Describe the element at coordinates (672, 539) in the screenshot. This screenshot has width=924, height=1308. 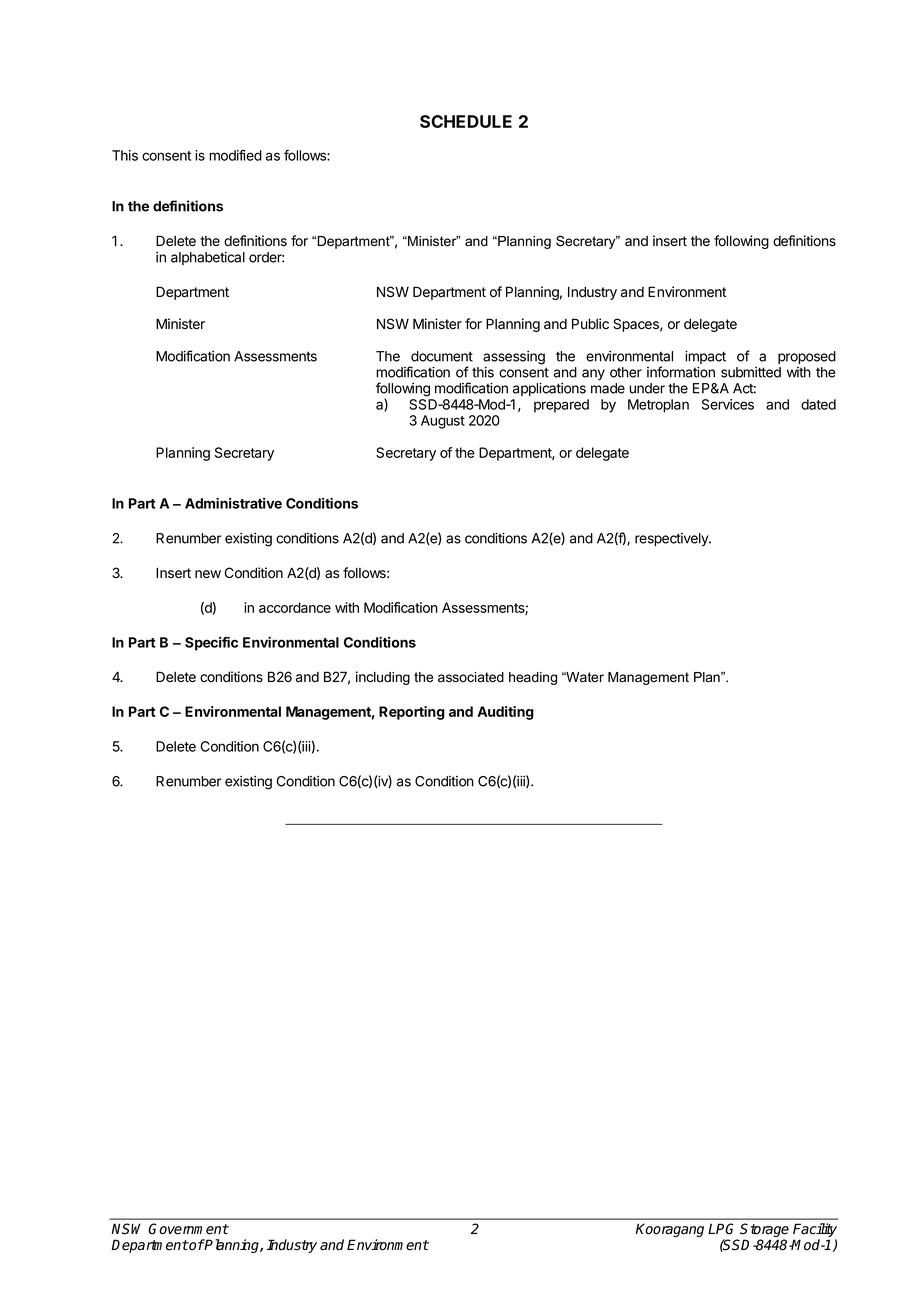
I see `respectively` at that location.
